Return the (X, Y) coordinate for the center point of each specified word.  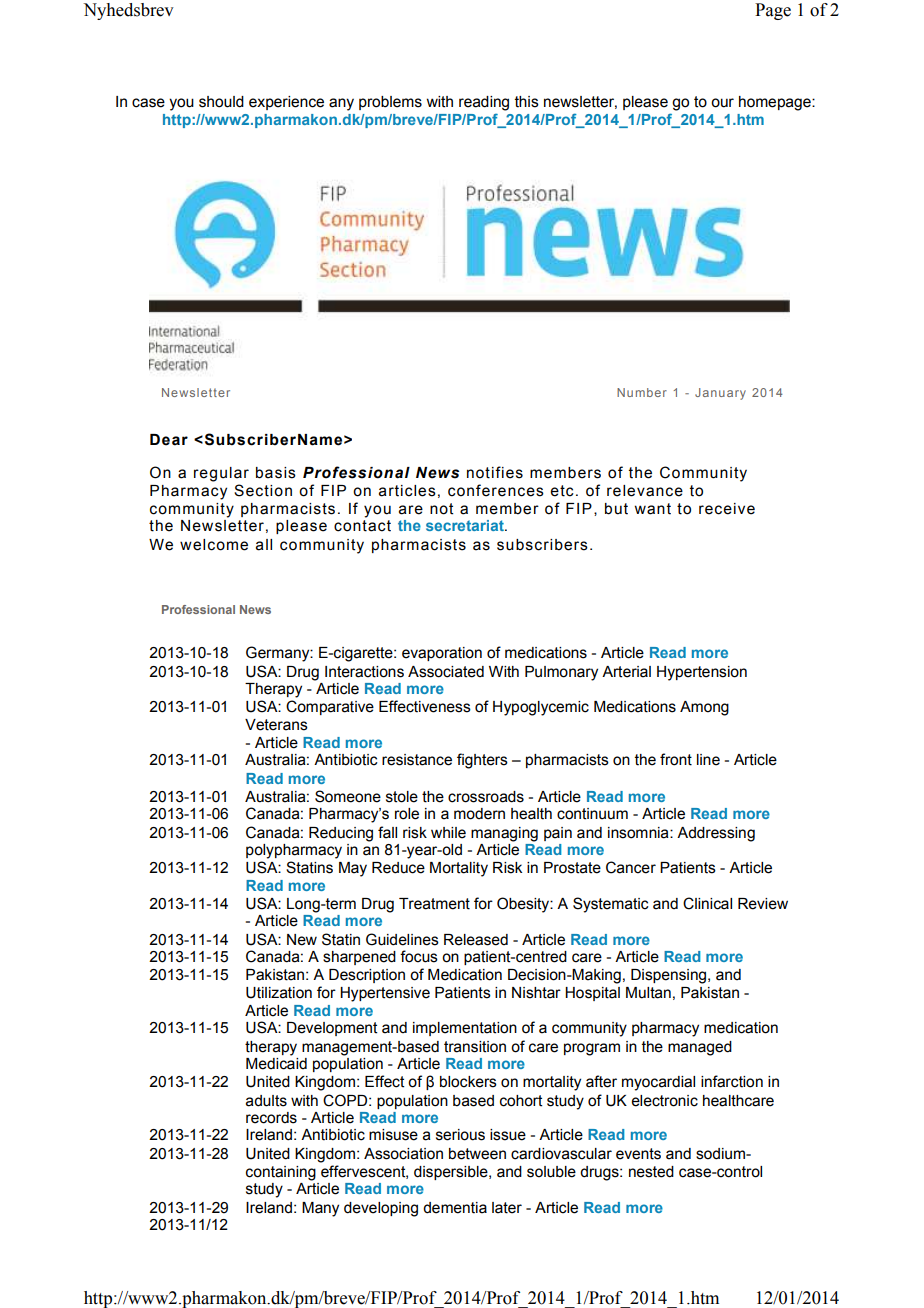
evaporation (442, 654)
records (271, 1118)
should (221, 102)
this (527, 102)
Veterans (276, 725)
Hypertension (702, 673)
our (722, 103)
